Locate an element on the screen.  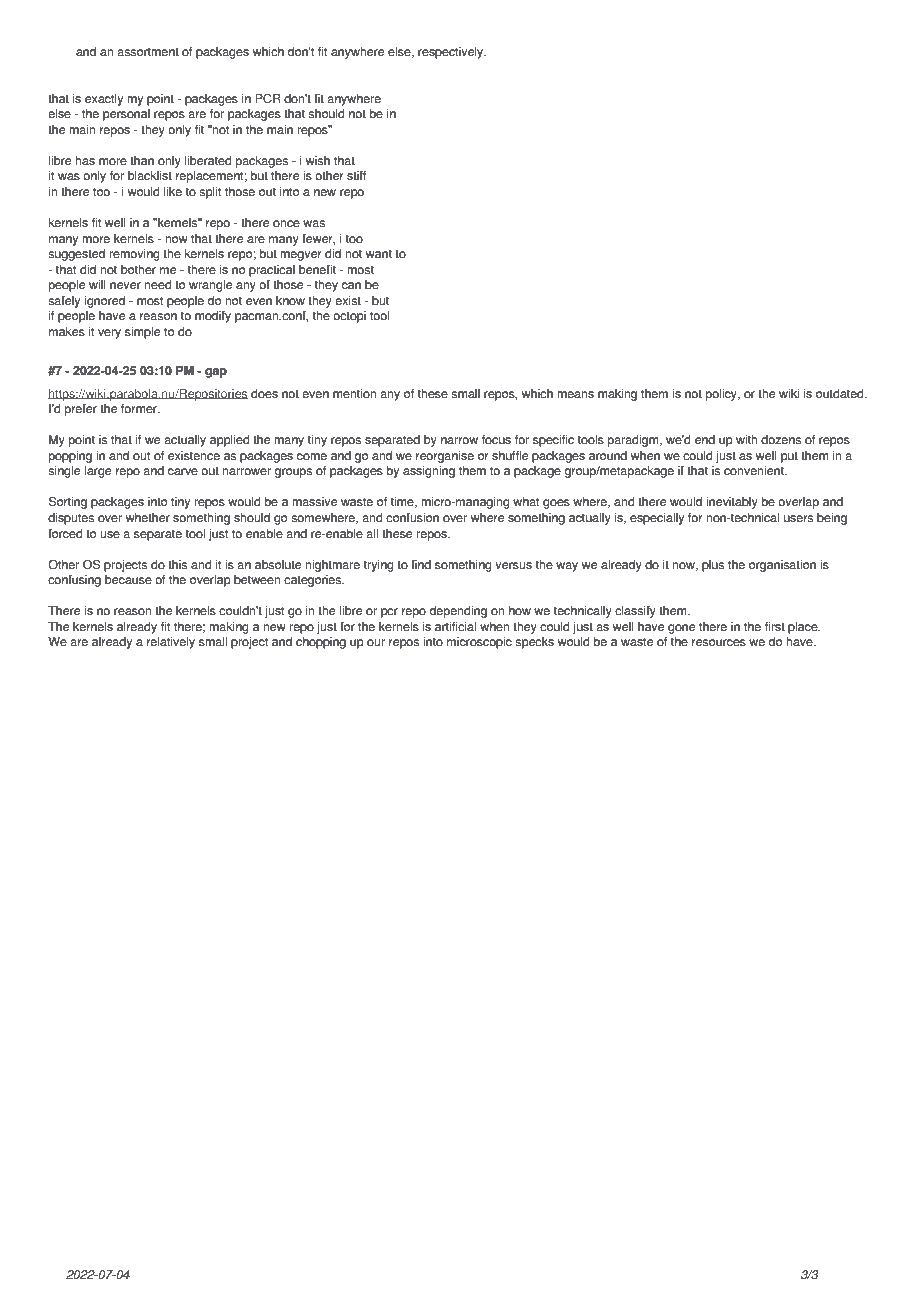
removing is located at coordinates (134, 255).
